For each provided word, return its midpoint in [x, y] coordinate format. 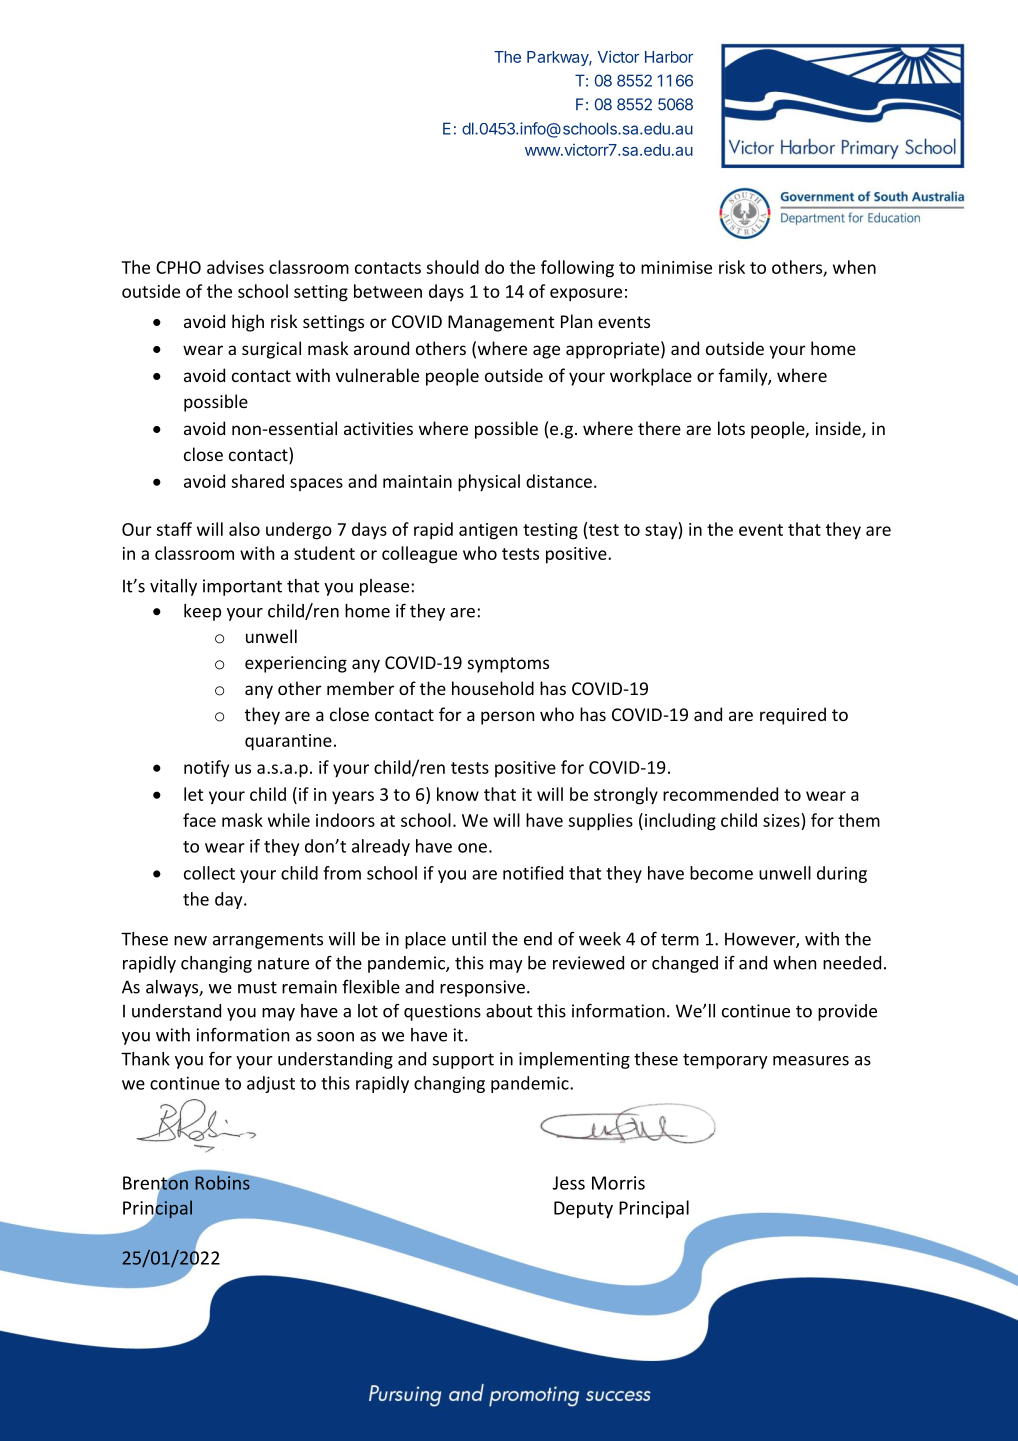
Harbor [669, 57]
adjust [271, 1084]
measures [811, 1061]
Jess [569, 1183]
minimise [676, 267]
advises [235, 267]
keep [202, 612]
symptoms [508, 665]
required [793, 716]
